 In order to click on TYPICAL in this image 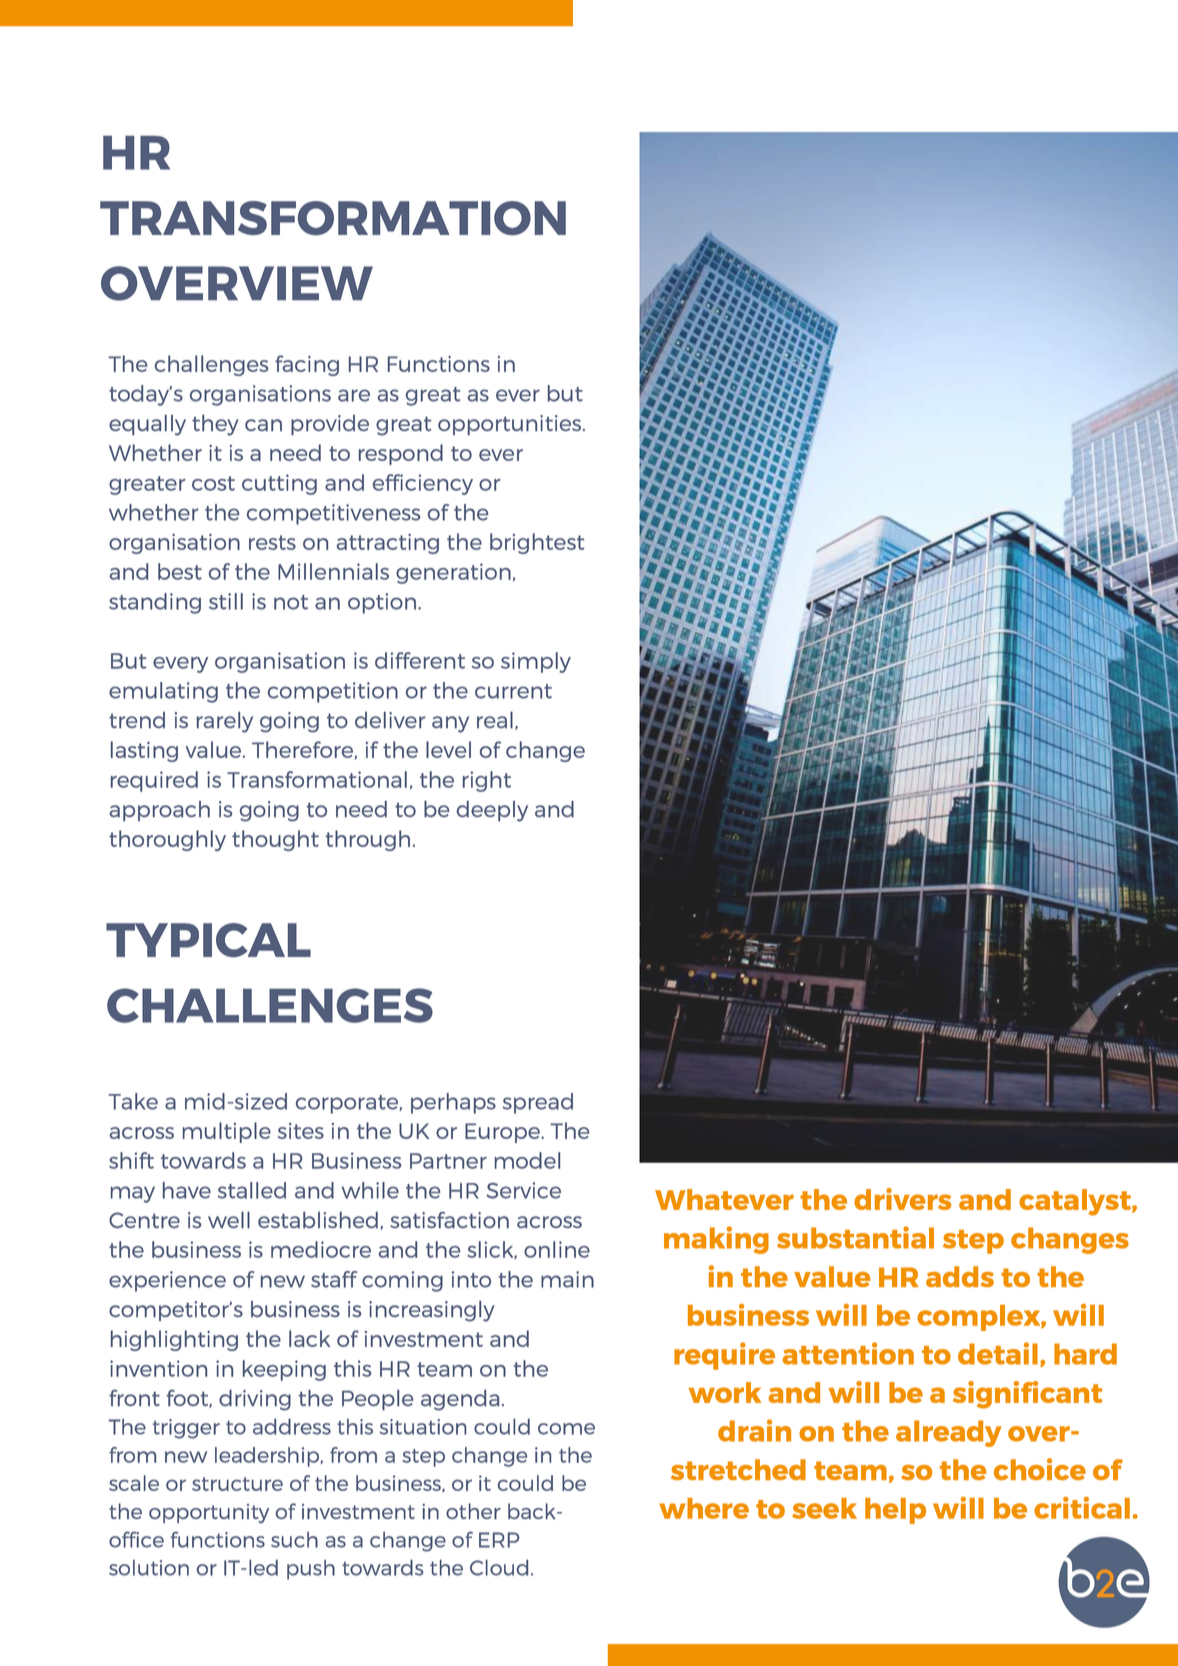, I will do `click(208, 940)`.
